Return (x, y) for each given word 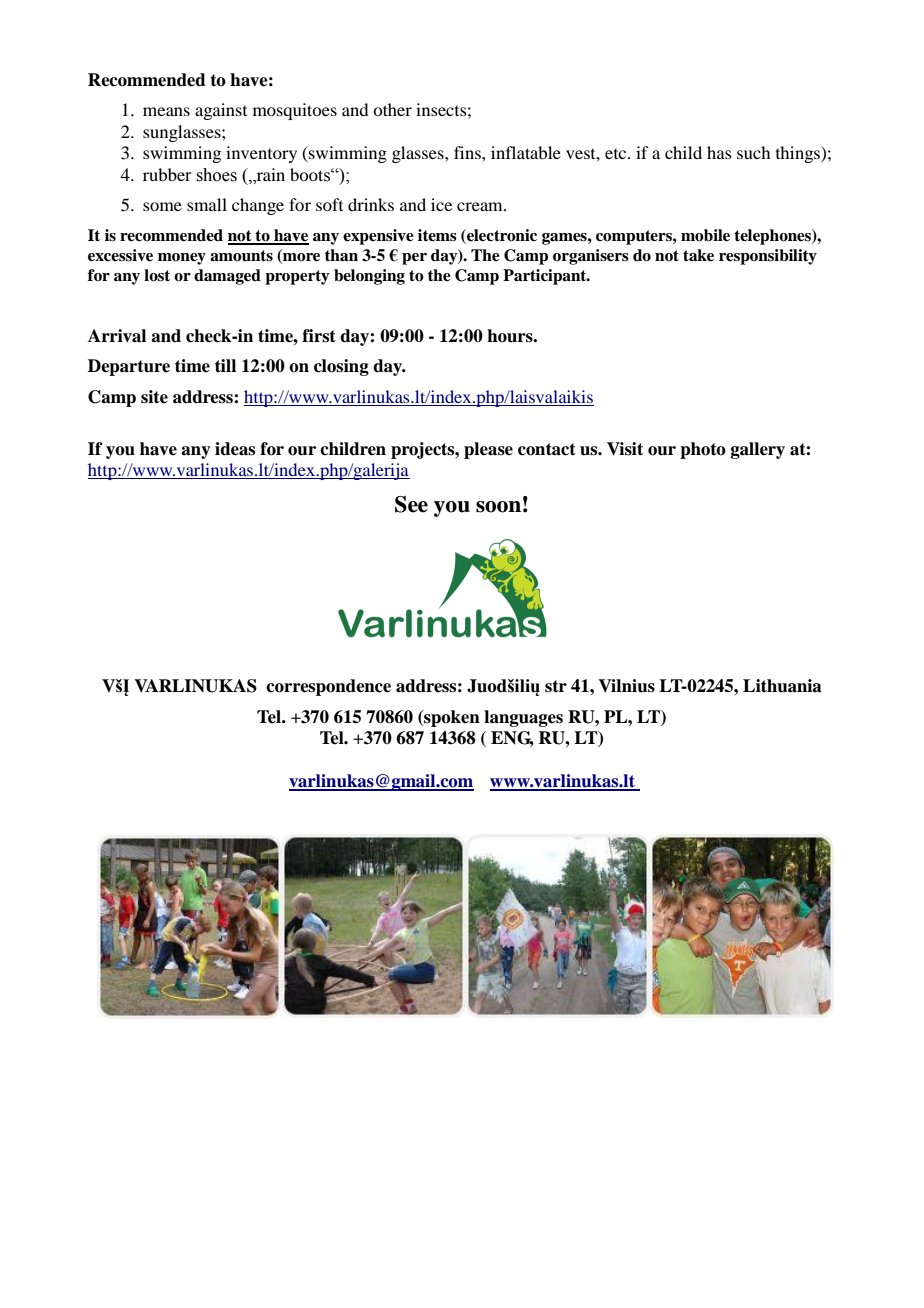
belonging (369, 277)
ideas (235, 449)
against (221, 111)
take (698, 255)
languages (523, 718)
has (719, 152)
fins (468, 152)
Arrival (117, 336)
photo (703, 450)
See (411, 504)
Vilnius (626, 686)
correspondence (328, 687)
